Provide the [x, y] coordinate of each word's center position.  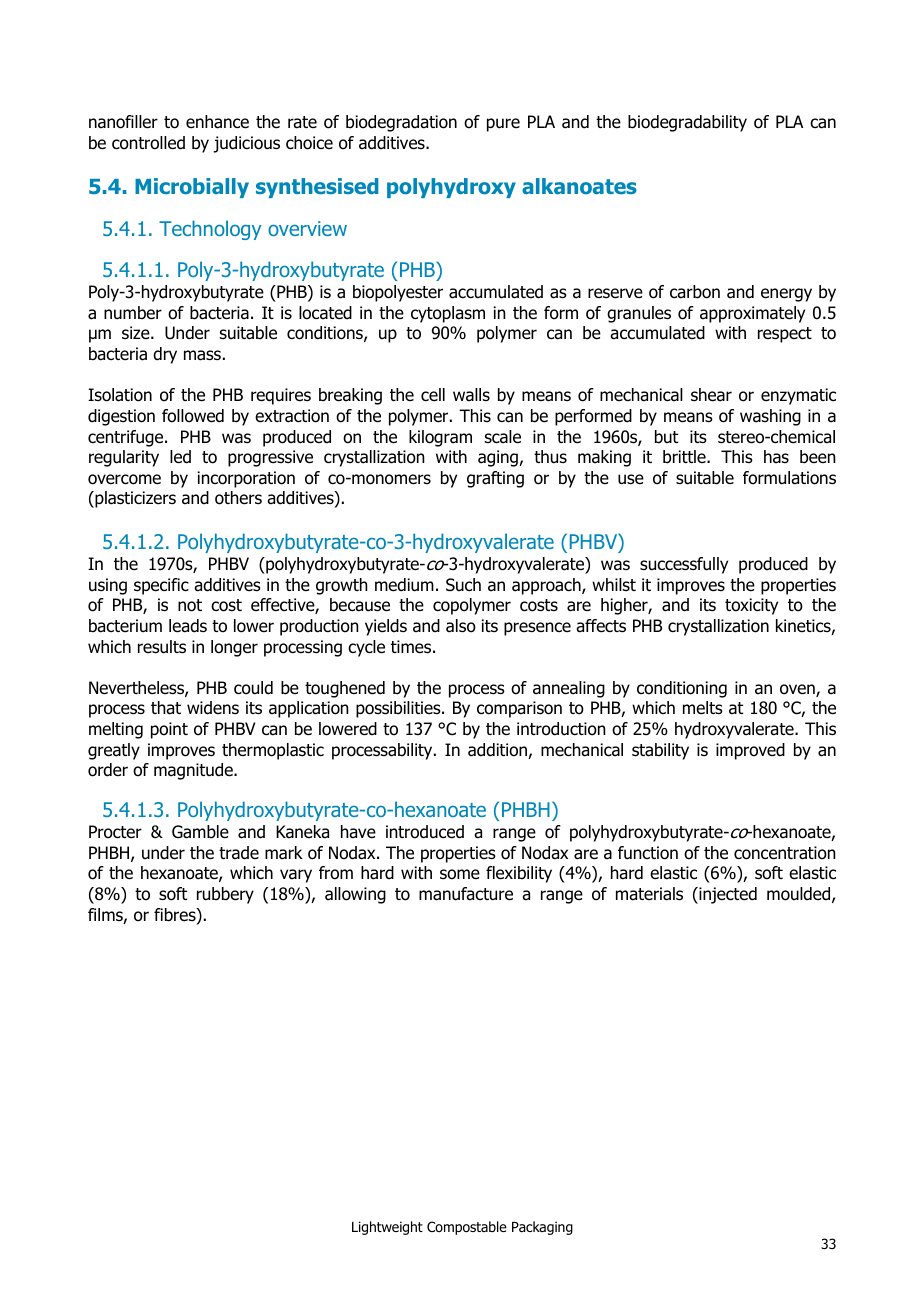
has [776, 457]
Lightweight [387, 1228]
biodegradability [687, 123]
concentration [785, 853]
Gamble [200, 832]
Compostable [467, 1228]
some [460, 874]
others [238, 498]
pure [503, 125]
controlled [148, 143]
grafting [495, 479]
